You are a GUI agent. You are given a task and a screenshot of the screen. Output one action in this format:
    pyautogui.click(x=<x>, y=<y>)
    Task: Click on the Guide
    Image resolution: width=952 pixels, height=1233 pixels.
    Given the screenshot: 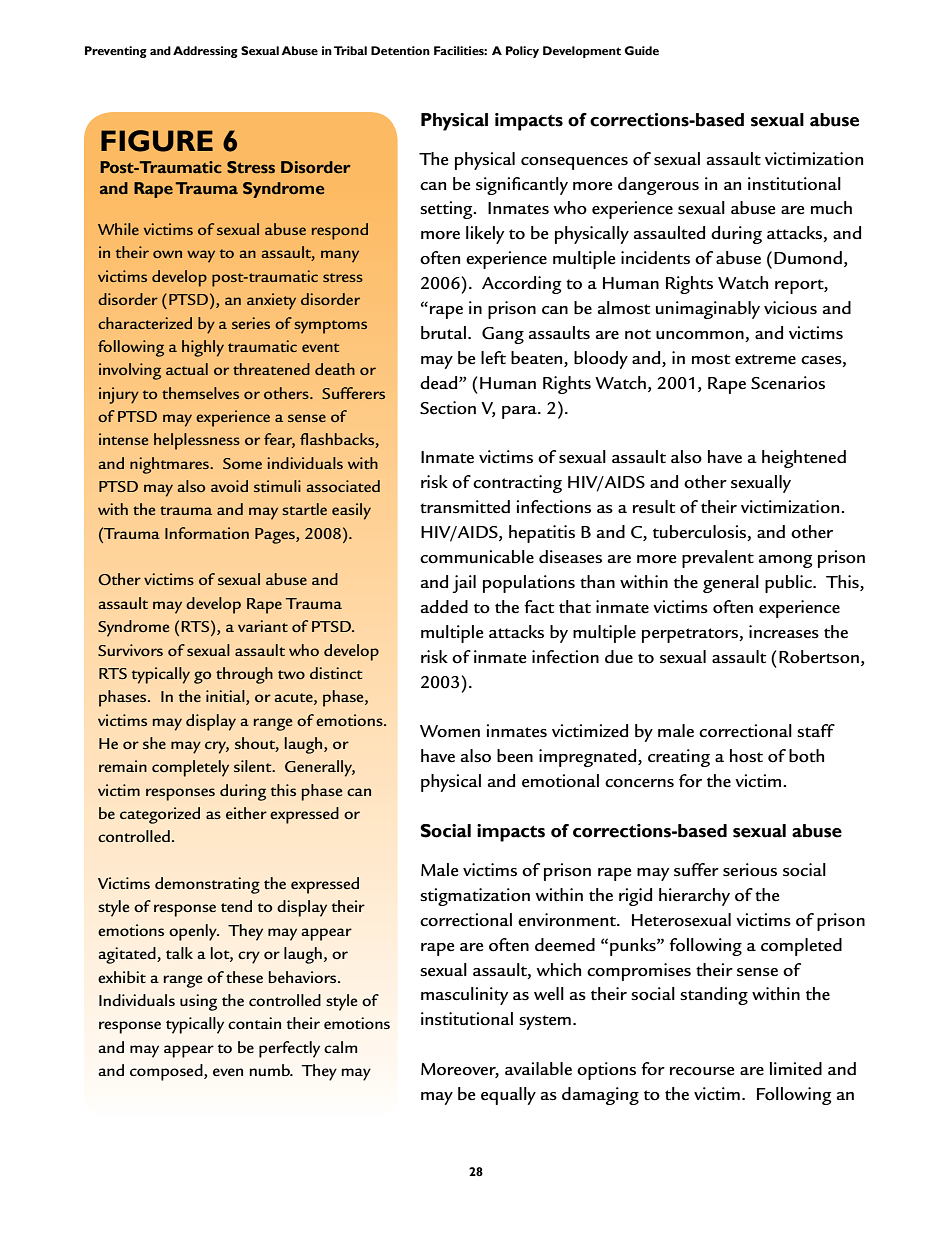 What is the action you would take?
    pyautogui.click(x=641, y=50)
